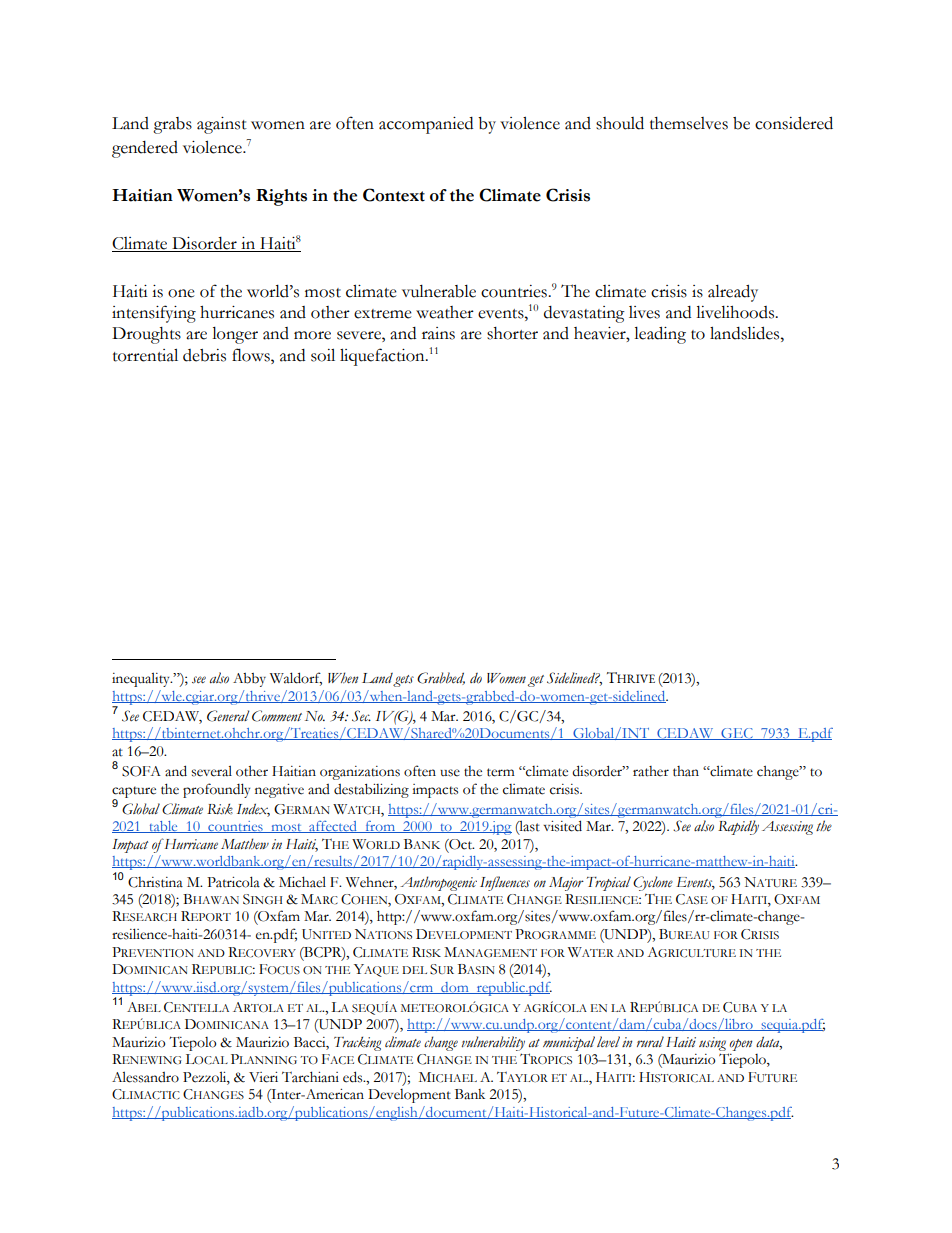 The image size is (952, 1233). I want to click on Sec, so click(361, 716).
